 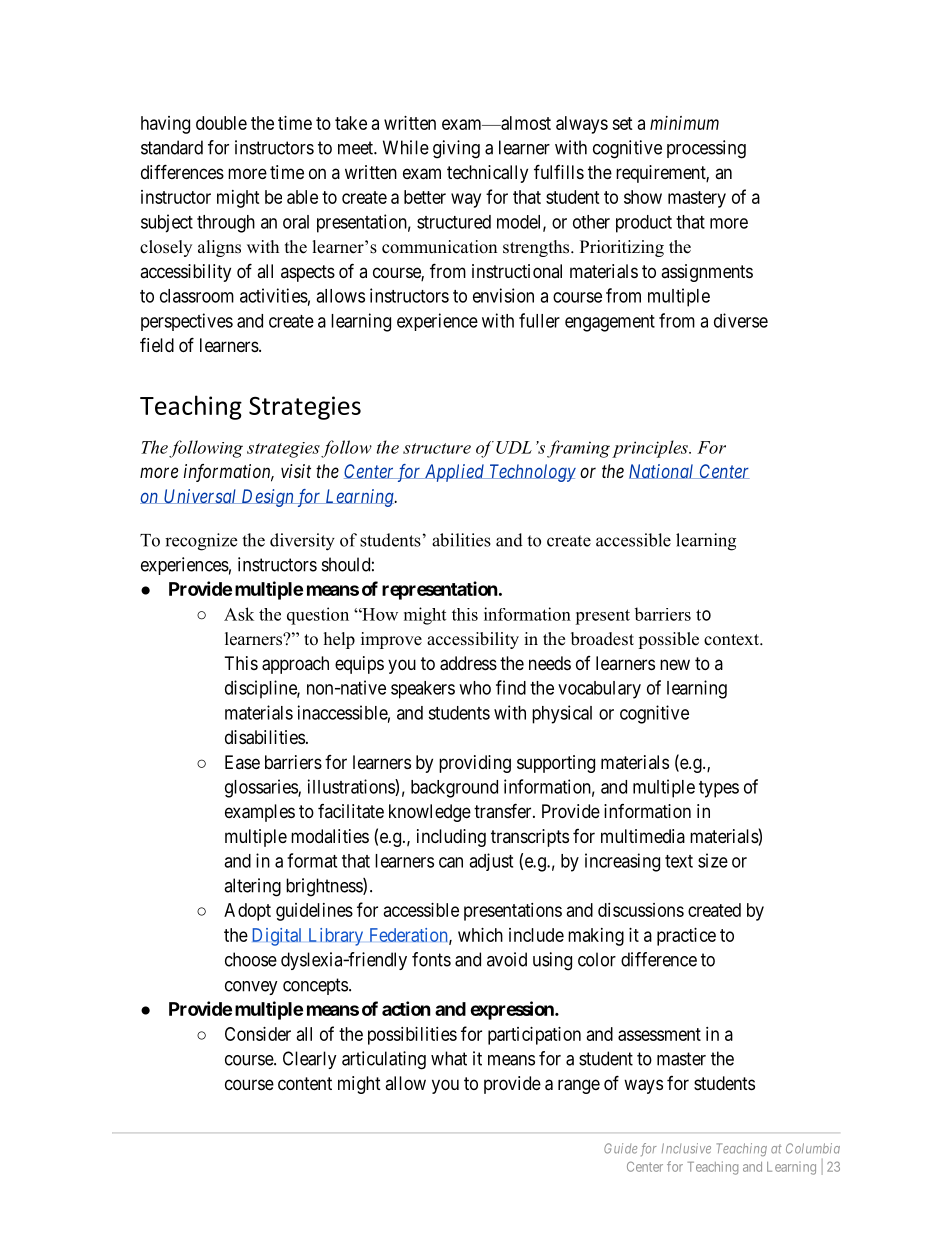 What do you see at coordinates (454, 473) in the screenshot?
I see `Applied` at bounding box center [454, 473].
